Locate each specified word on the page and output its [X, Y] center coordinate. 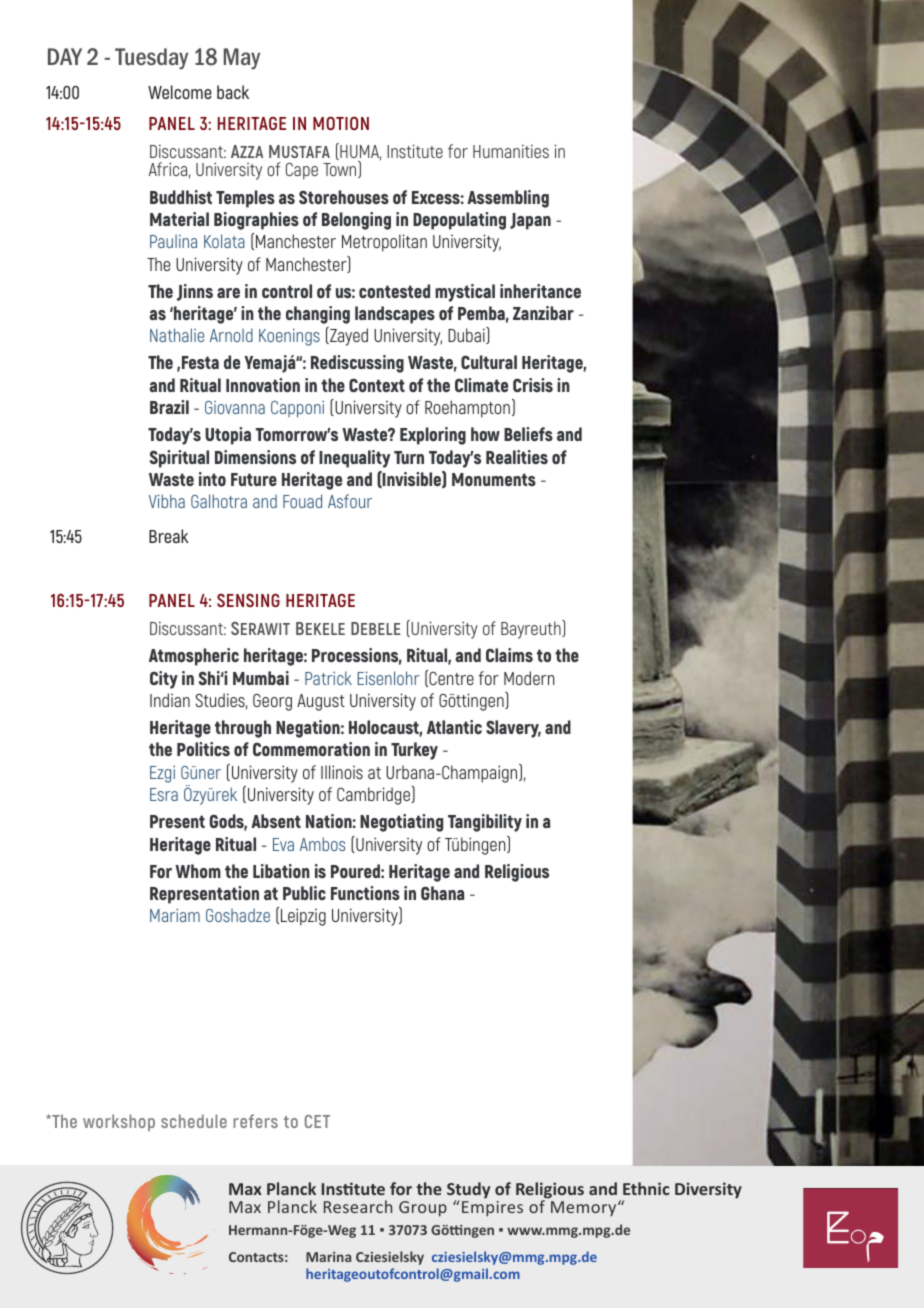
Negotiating [401, 823]
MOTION [341, 123]
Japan [530, 221]
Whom [198, 871]
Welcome [180, 92]
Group [423, 1209]
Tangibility [485, 823]
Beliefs [528, 434]
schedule [194, 1121]
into [212, 479]
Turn [409, 457]
